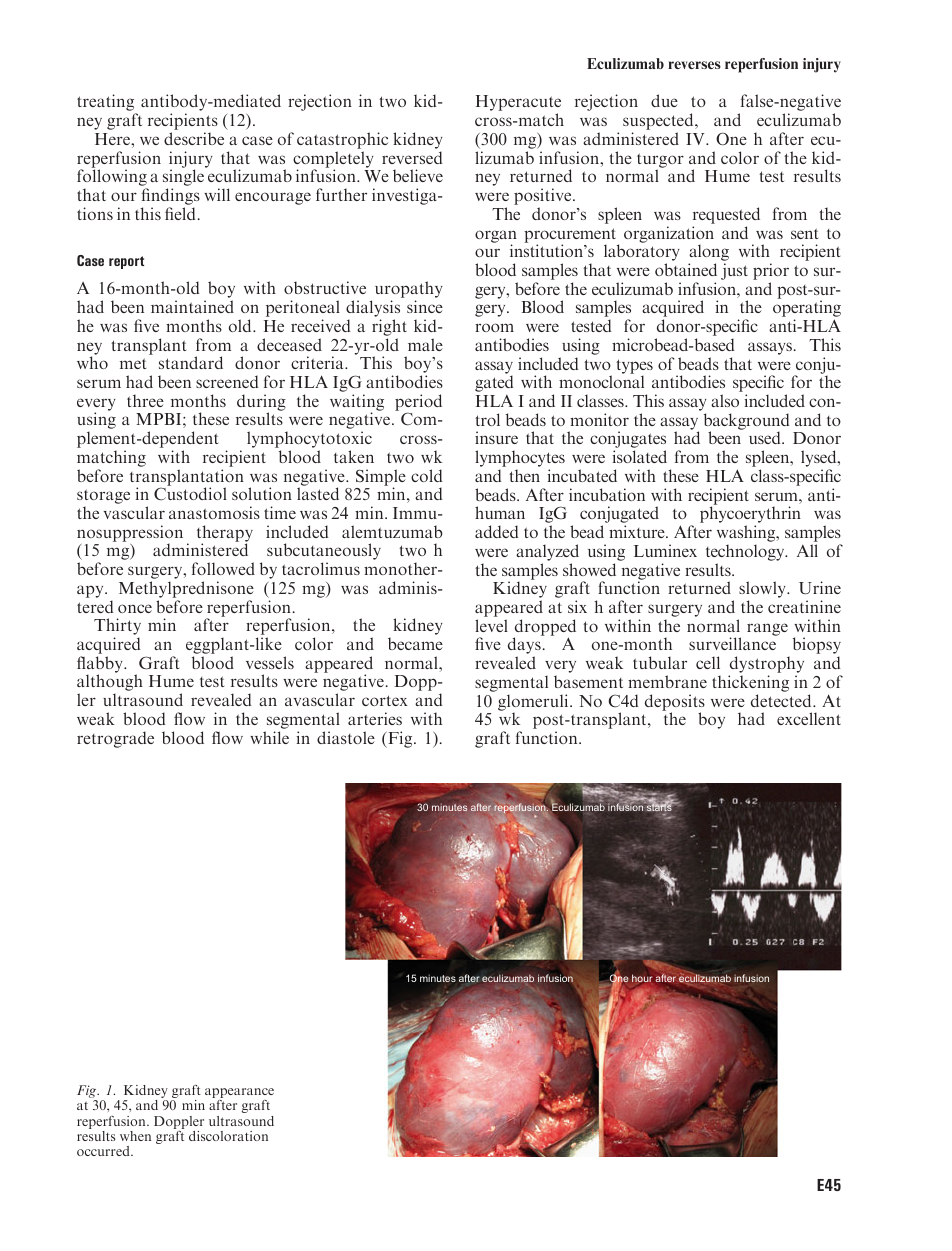  Describe the element at coordinates (194, 138) in the screenshot. I see `describe` at that location.
